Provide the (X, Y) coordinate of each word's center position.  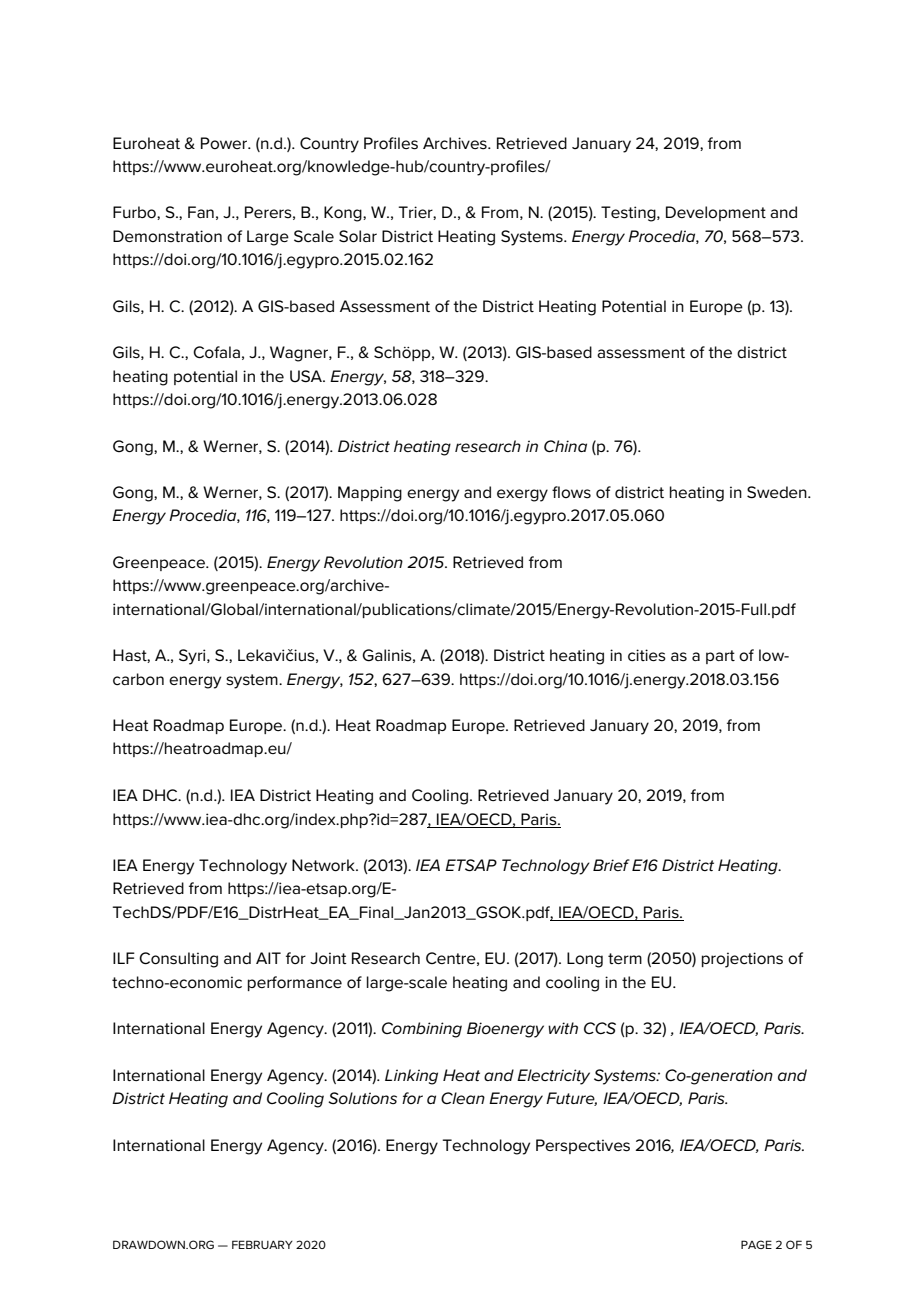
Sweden (778, 492)
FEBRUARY (262, 1244)
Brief (611, 865)
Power (225, 143)
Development (716, 213)
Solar (358, 236)
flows (571, 492)
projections (742, 960)
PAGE (756, 1244)
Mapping (370, 494)
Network (324, 865)
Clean (463, 1098)
